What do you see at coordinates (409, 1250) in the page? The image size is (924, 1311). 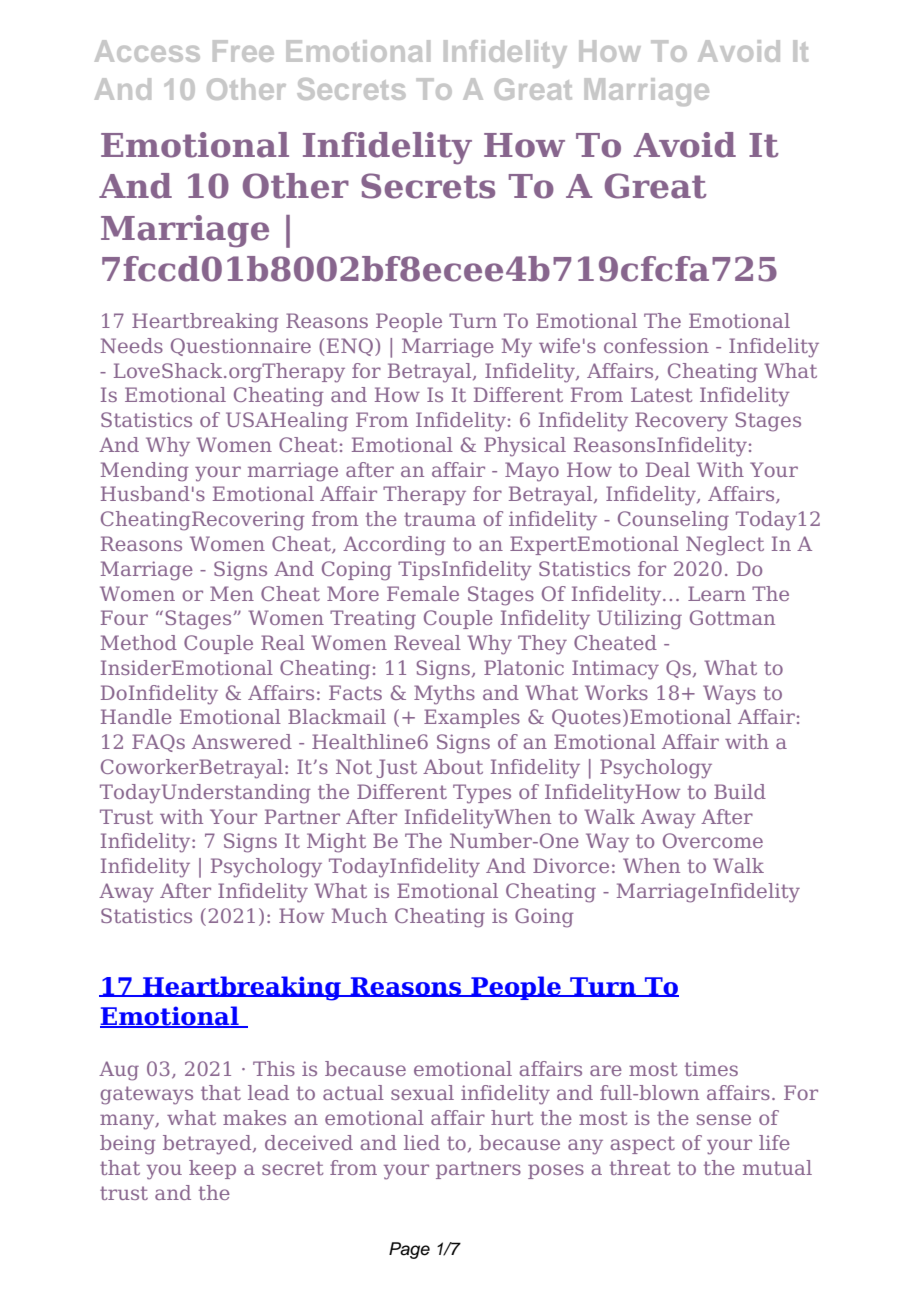 I see `Page` at bounding box center [409, 1250].
